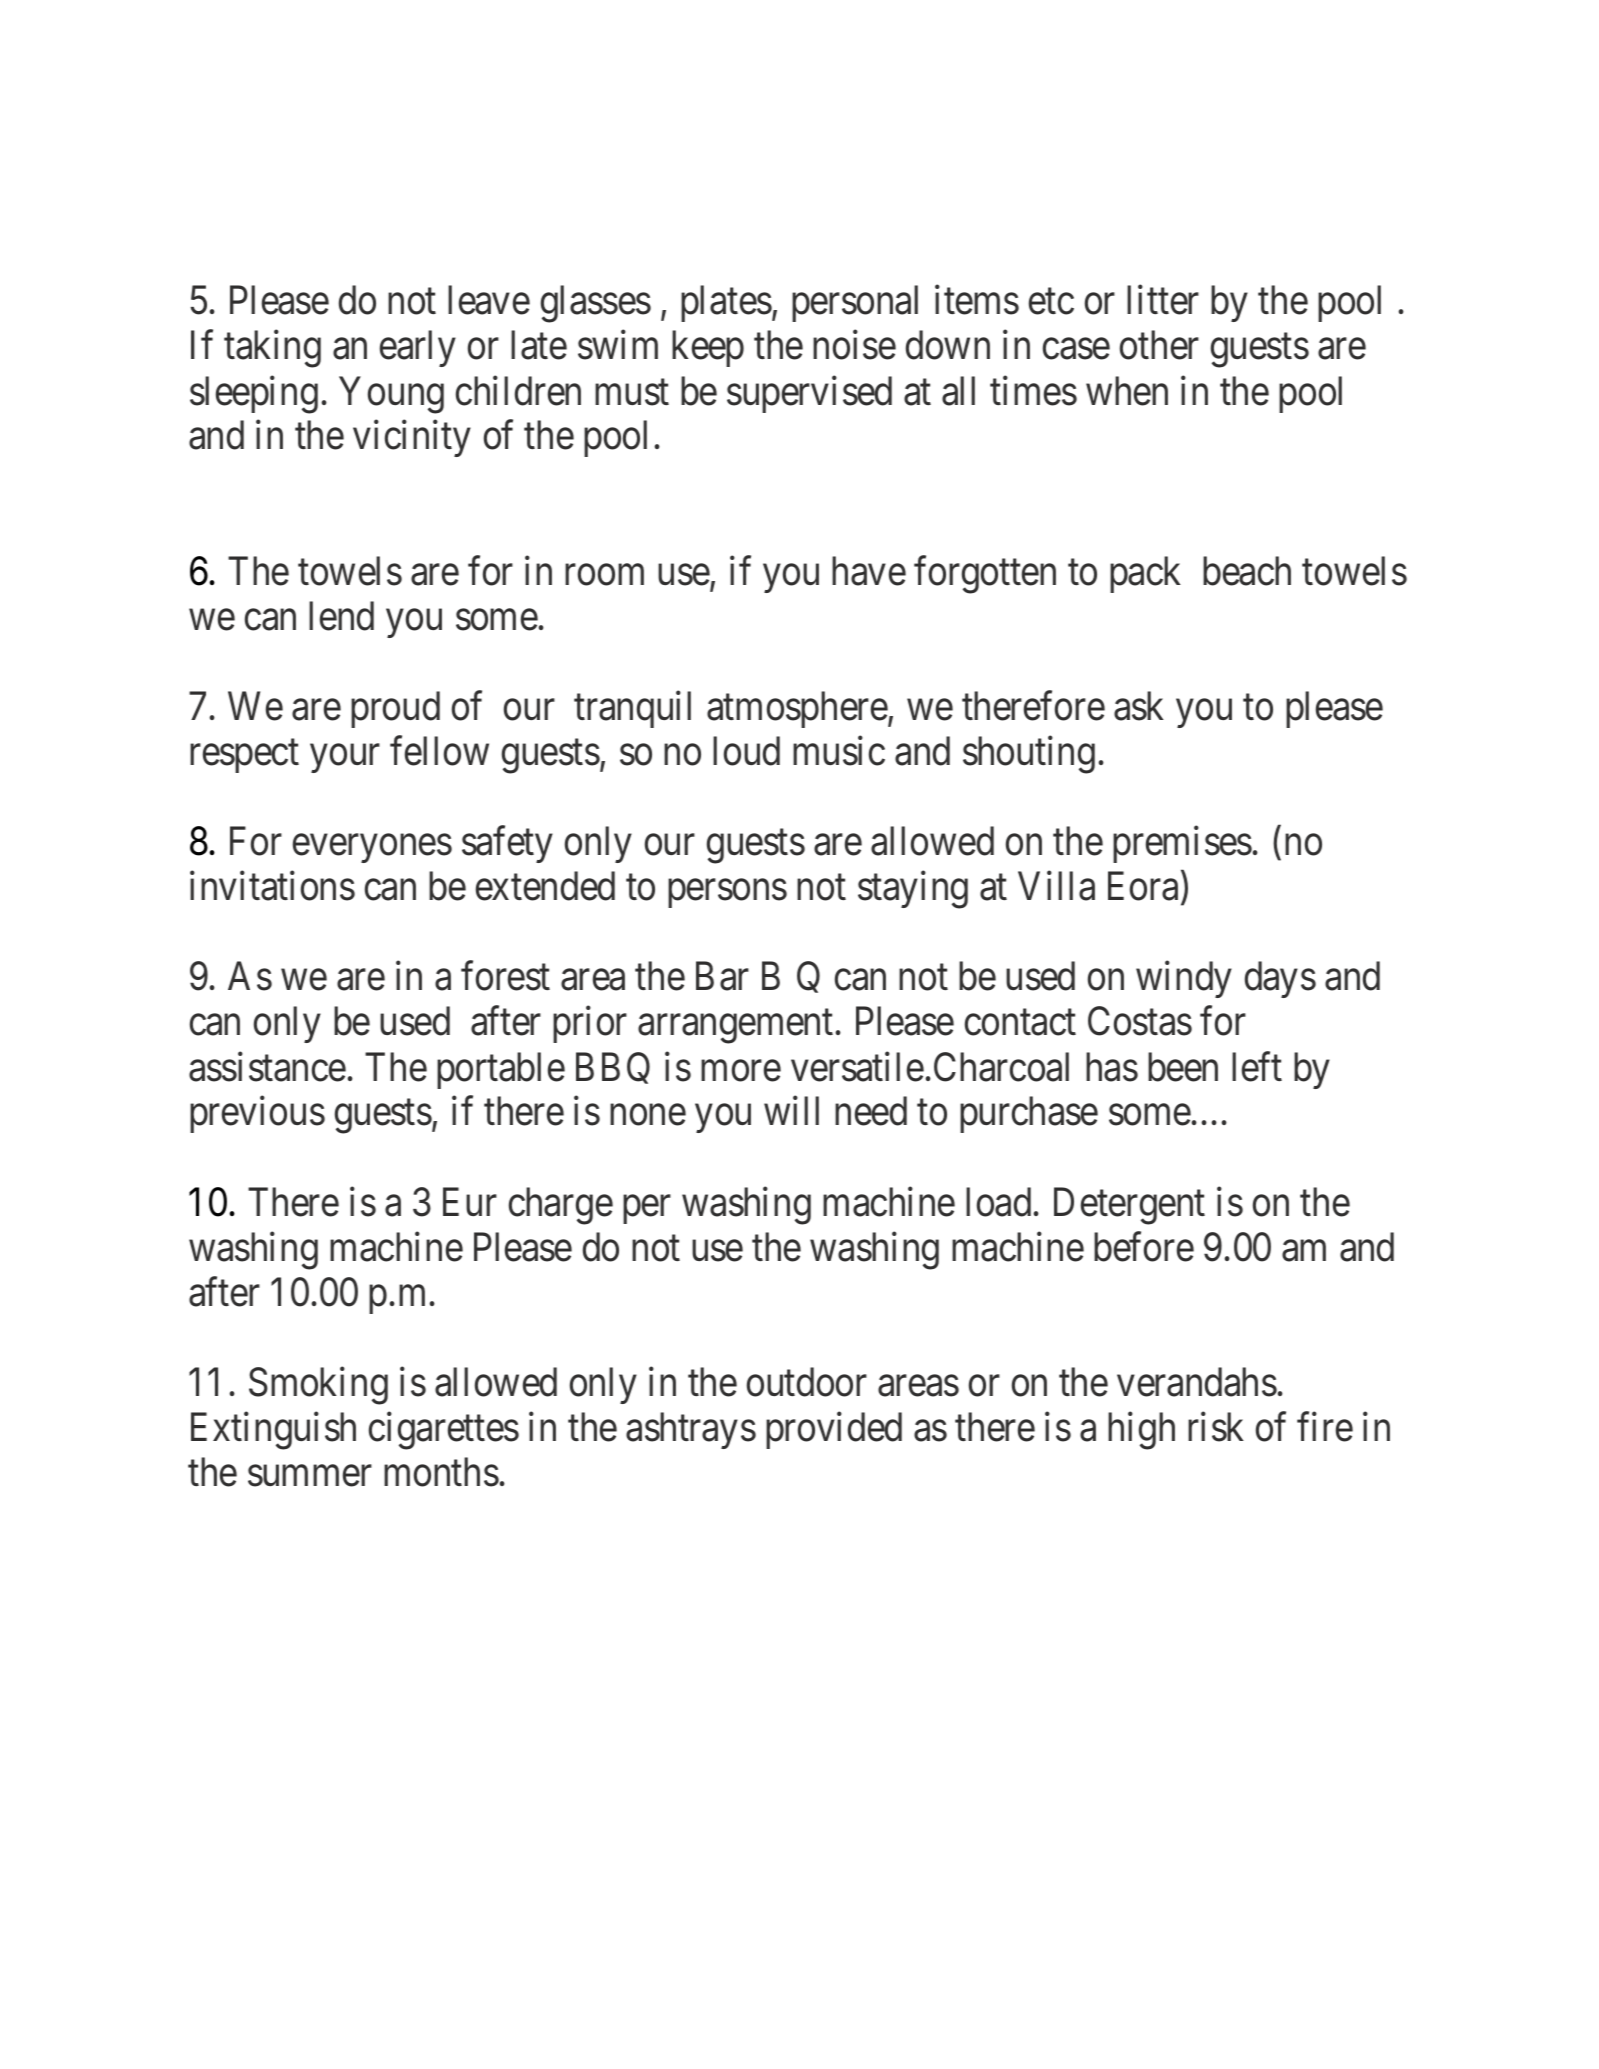  What do you see at coordinates (444, 1431) in the screenshot?
I see `cigarettes` at bounding box center [444, 1431].
